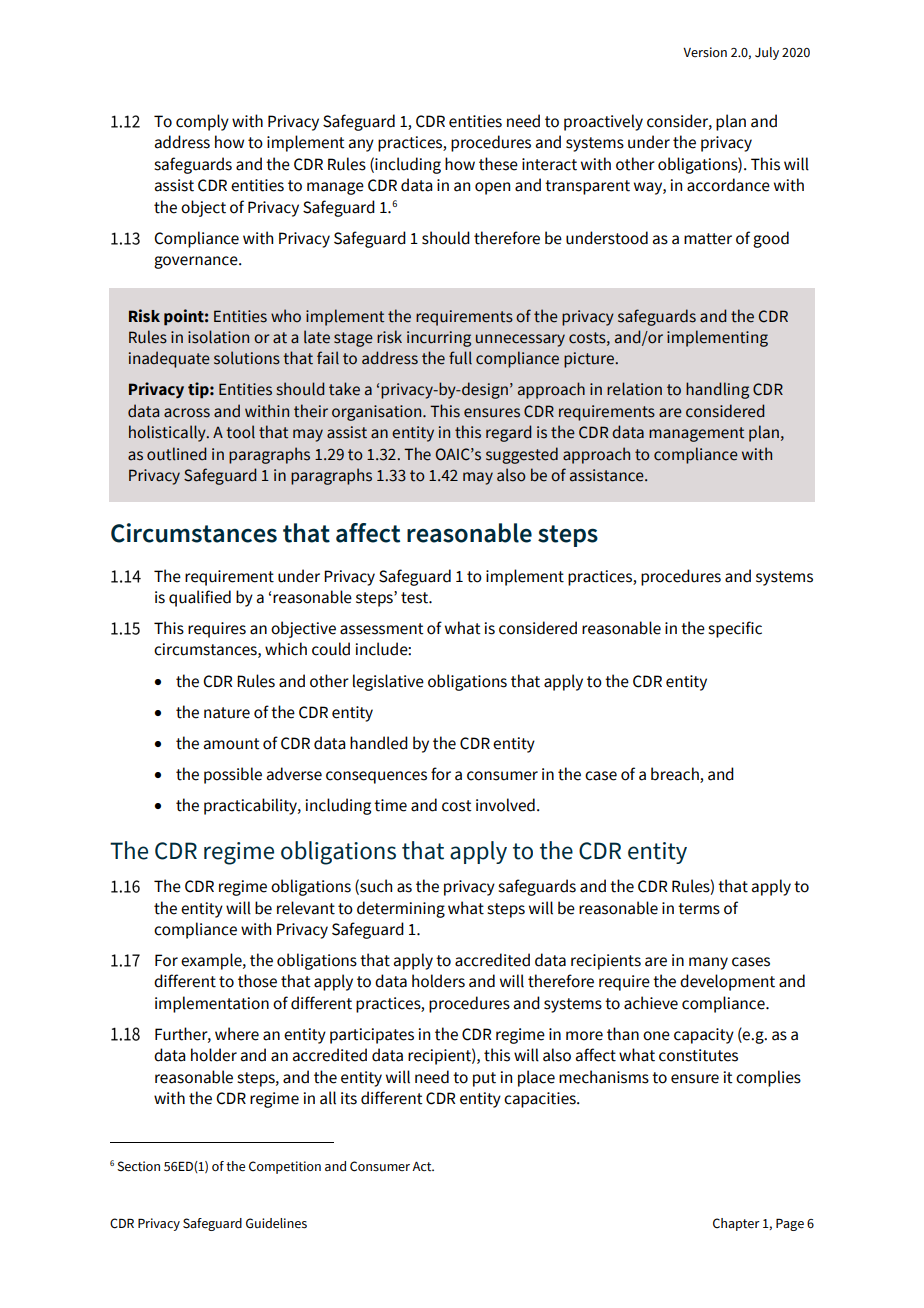  I want to click on comply, so click(202, 122).
